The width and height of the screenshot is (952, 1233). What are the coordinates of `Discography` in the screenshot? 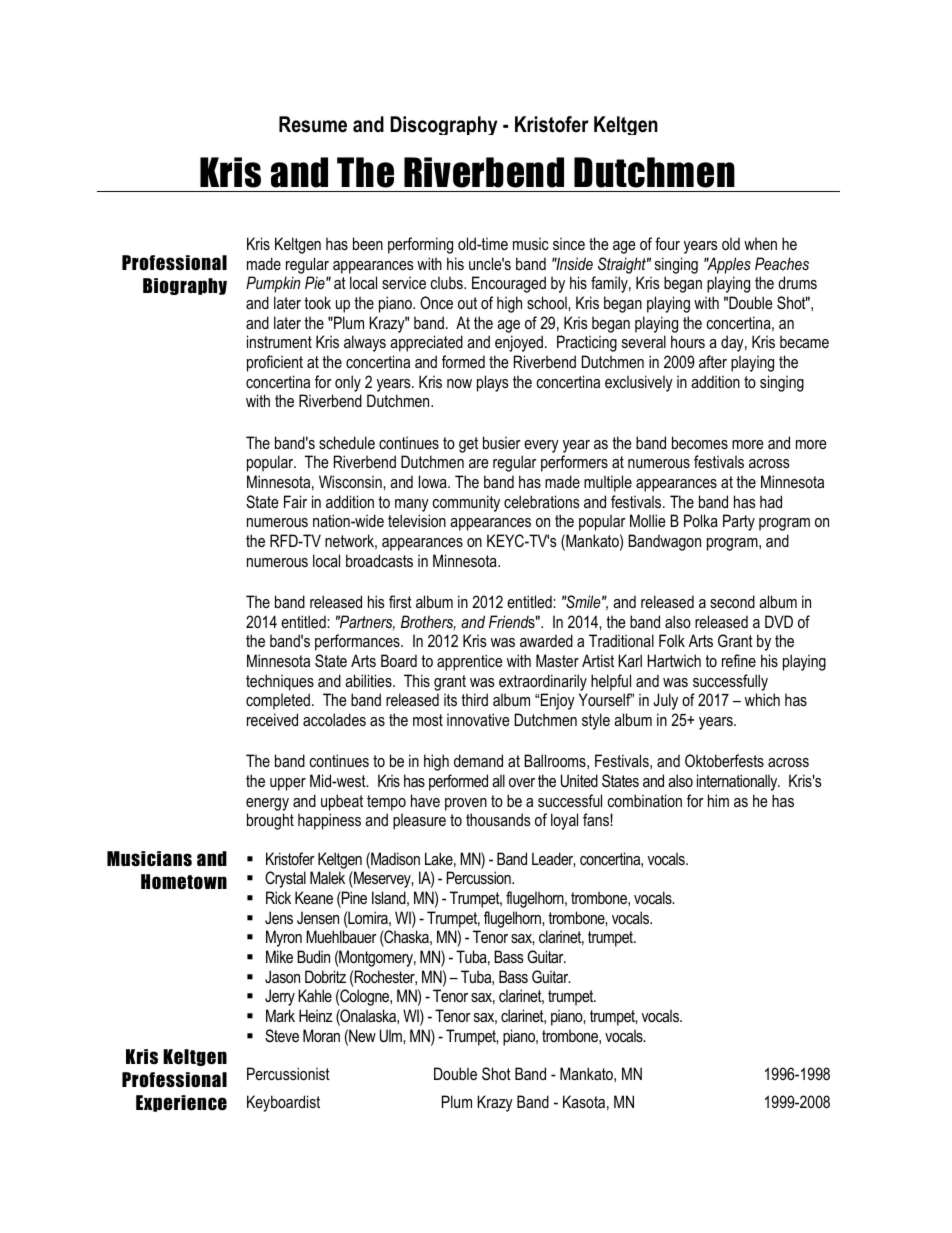 It's located at (443, 125).
